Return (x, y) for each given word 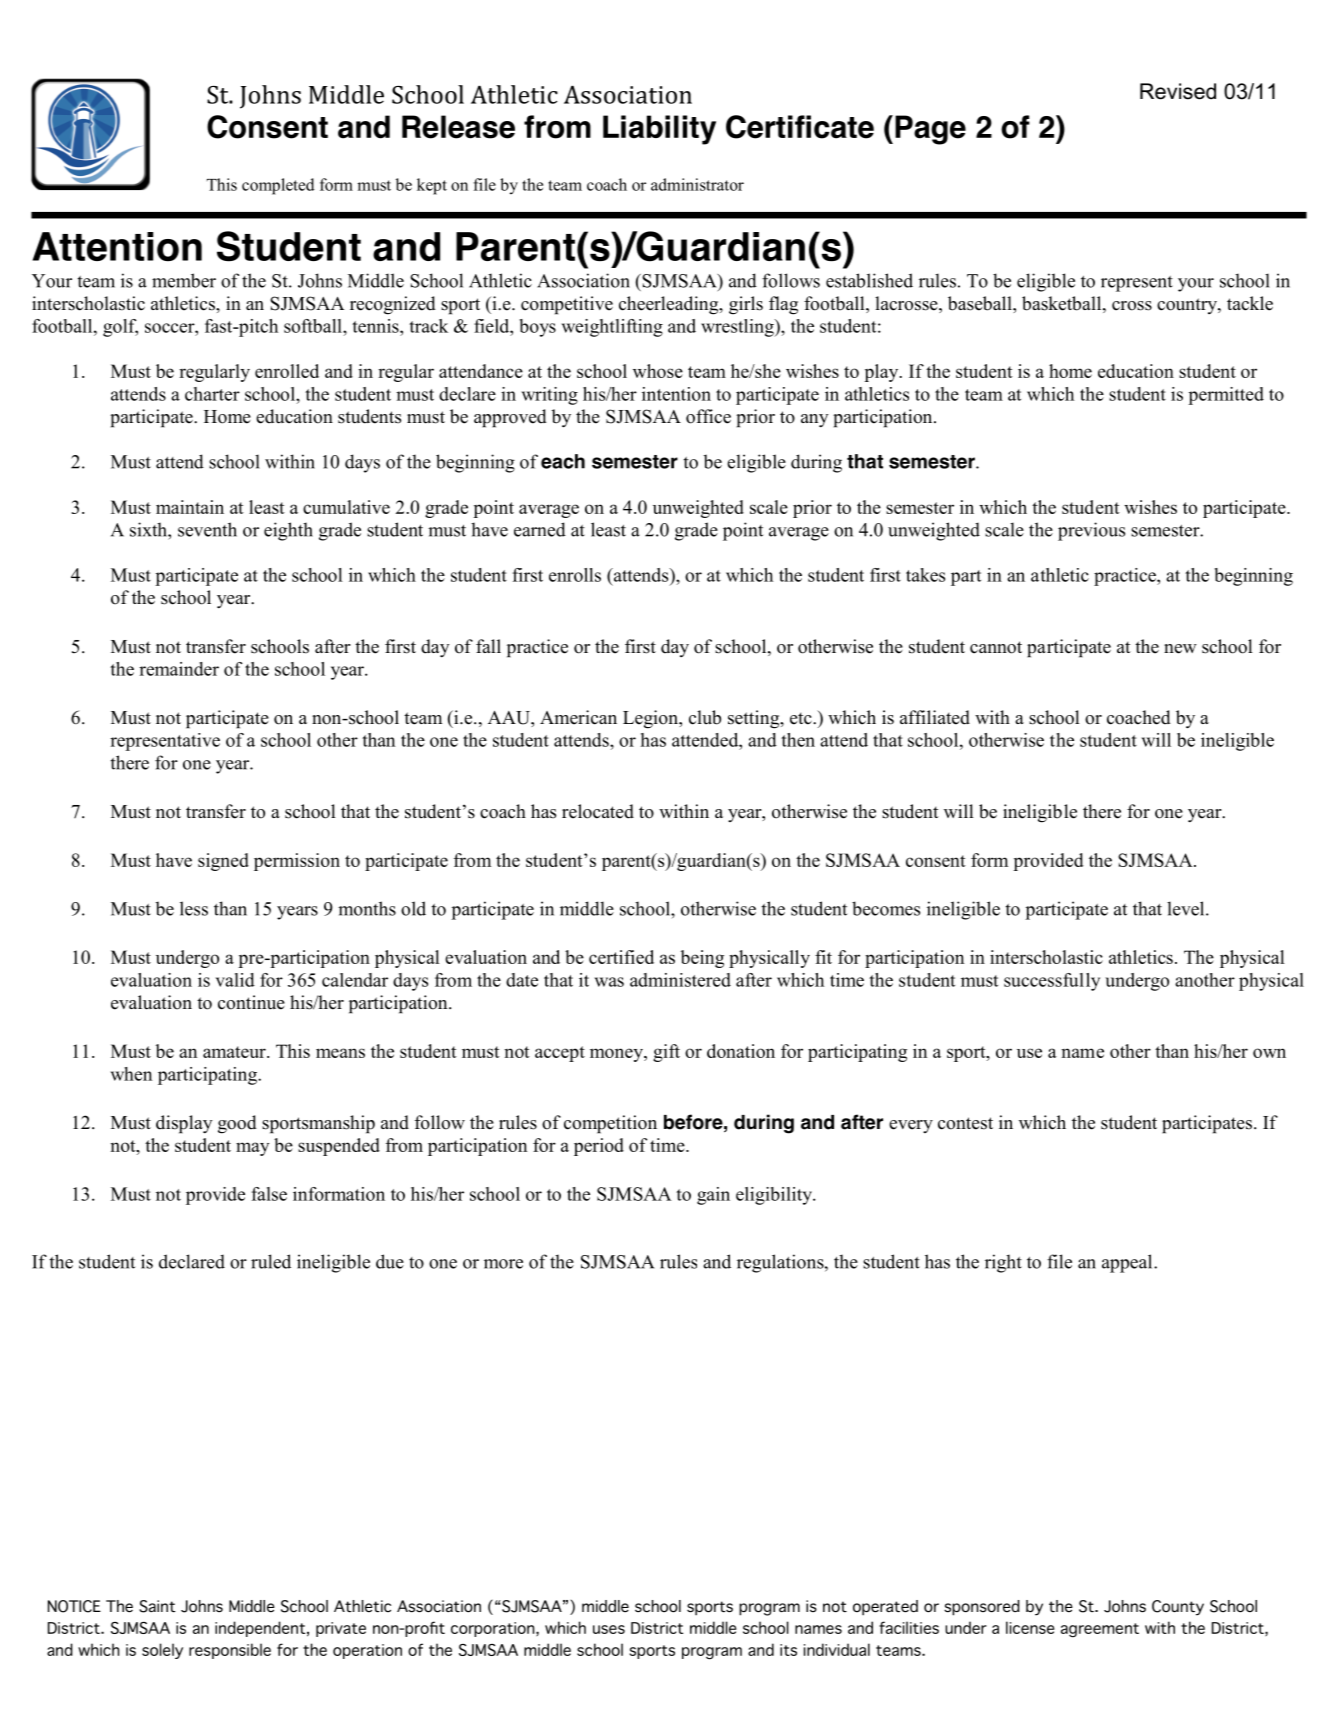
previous (1091, 531)
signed (223, 862)
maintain (190, 507)
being (702, 959)
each (563, 461)
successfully (1052, 982)
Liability (659, 130)
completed (278, 186)
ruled (271, 1261)
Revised (1178, 91)
